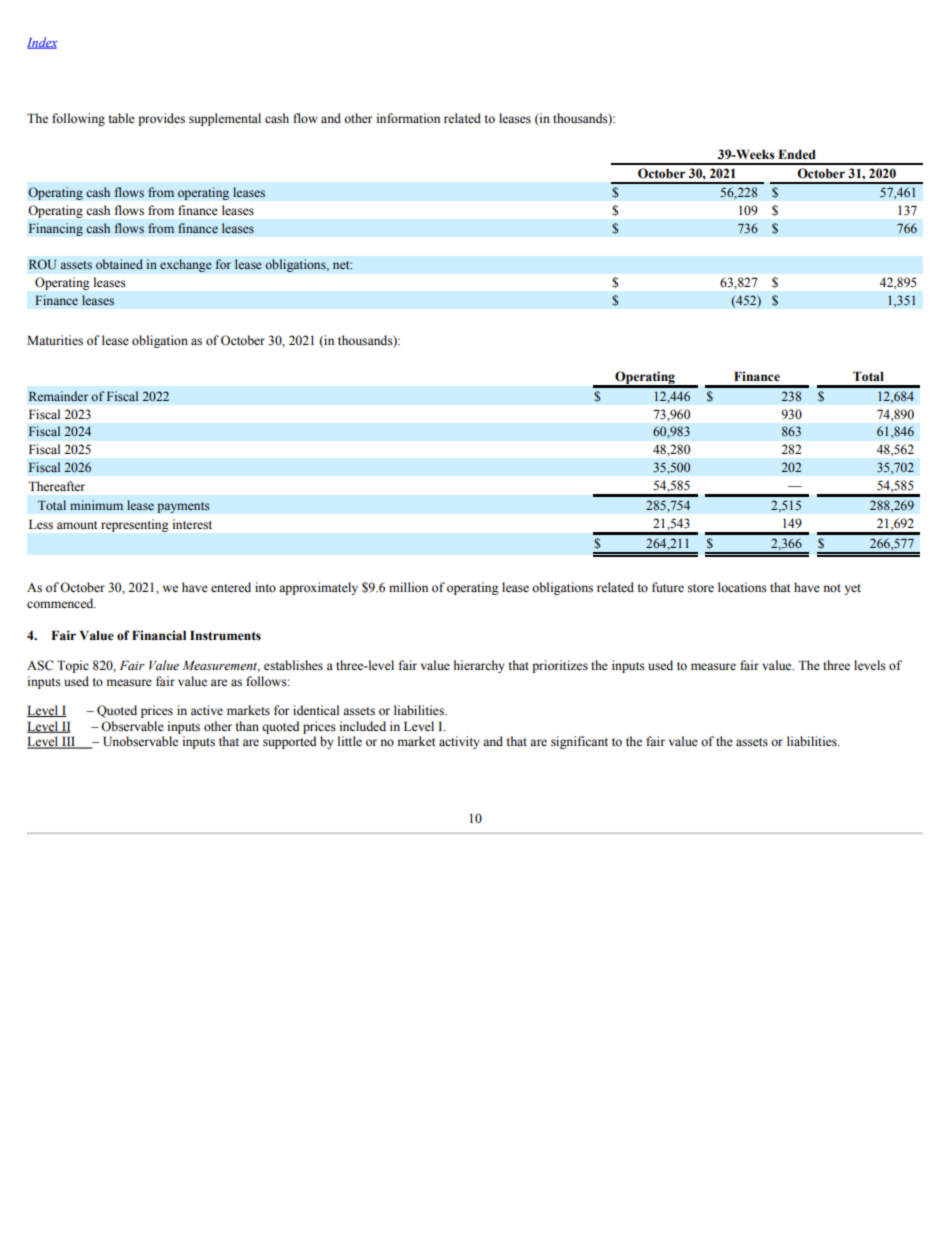 Image resolution: width=952 pixels, height=1233 pixels. Describe the element at coordinates (742, 587) in the image. I see `locations` at that location.
